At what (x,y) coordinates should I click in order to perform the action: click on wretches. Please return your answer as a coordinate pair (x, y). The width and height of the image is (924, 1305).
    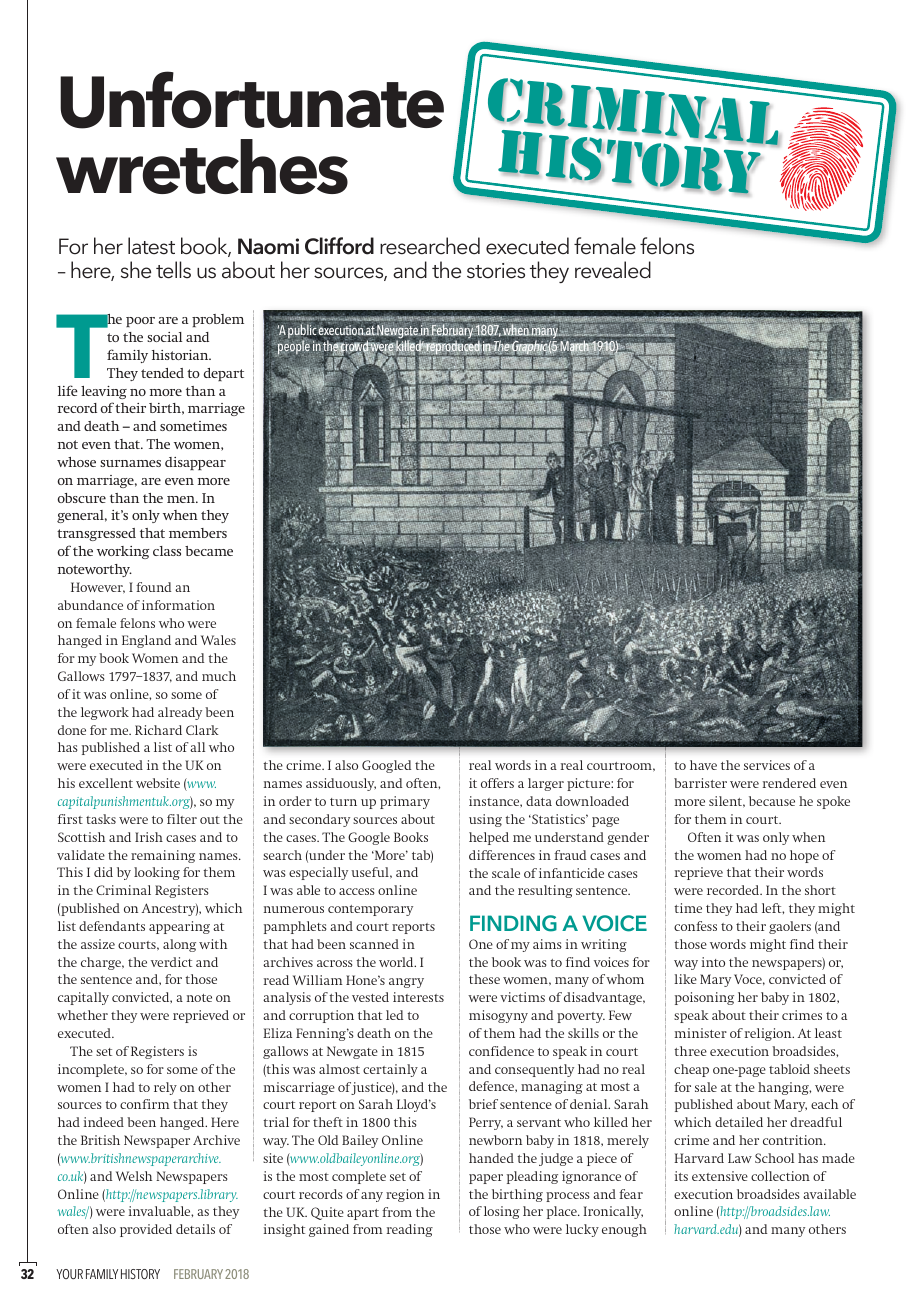
    Looking at the image, I should click on (202, 166).
